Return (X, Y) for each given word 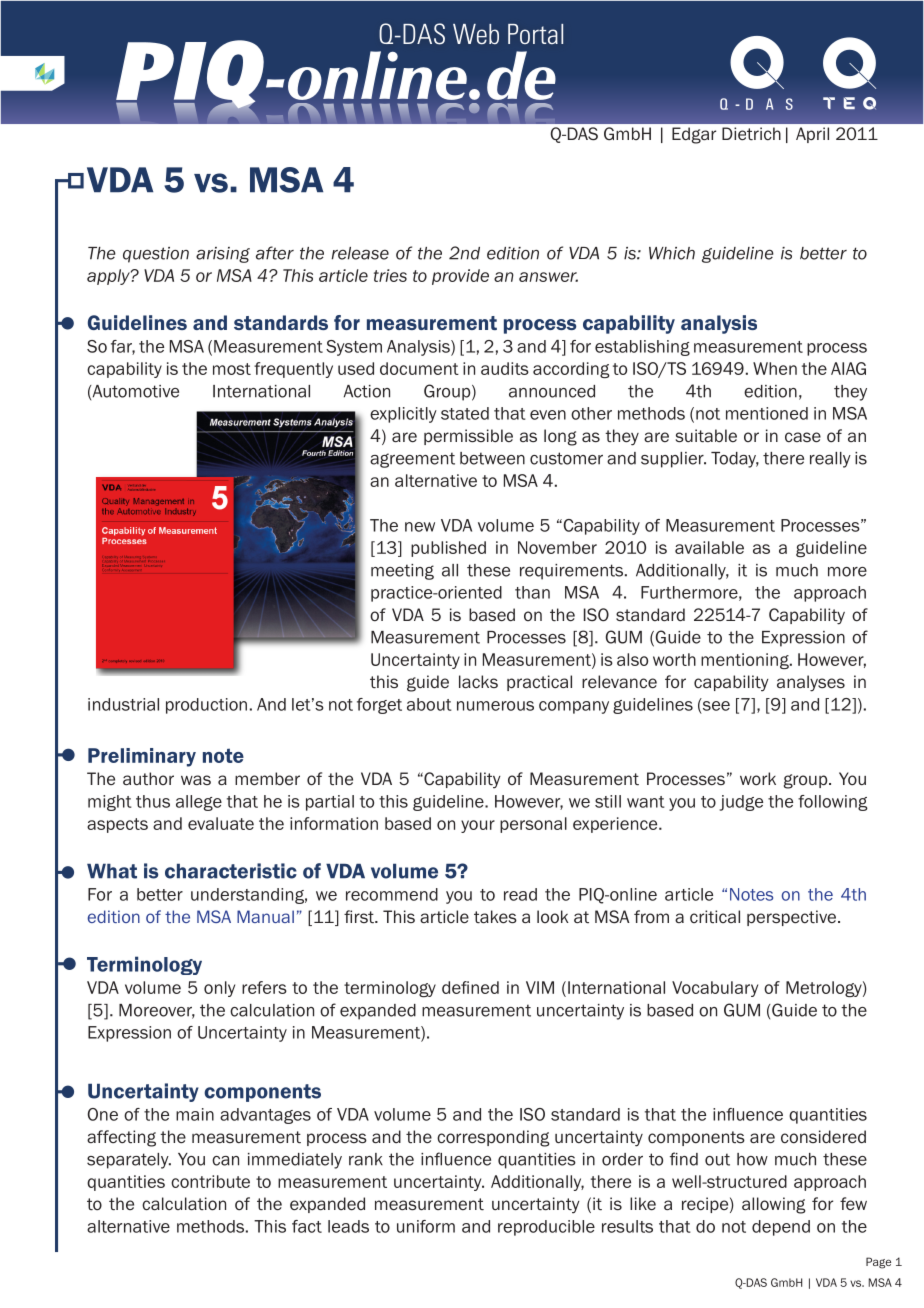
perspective (791, 918)
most (232, 369)
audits (505, 368)
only (219, 989)
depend (781, 1228)
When (775, 368)
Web (476, 34)
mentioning (746, 661)
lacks (478, 681)
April (812, 135)
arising (223, 255)
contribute (210, 1181)
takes (495, 917)
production (206, 706)
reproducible (546, 1228)
